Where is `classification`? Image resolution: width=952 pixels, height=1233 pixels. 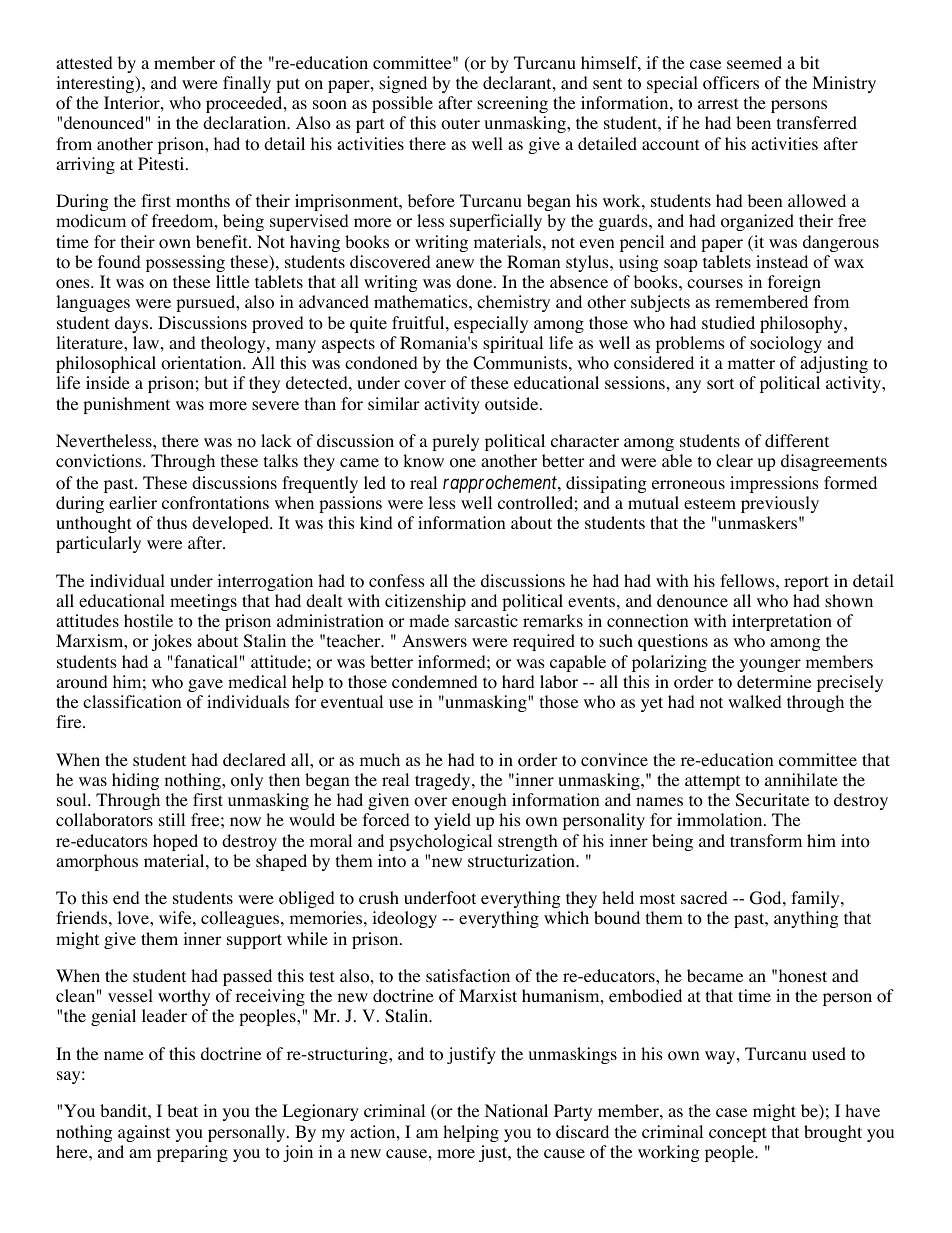
classification is located at coordinates (132, 702).
